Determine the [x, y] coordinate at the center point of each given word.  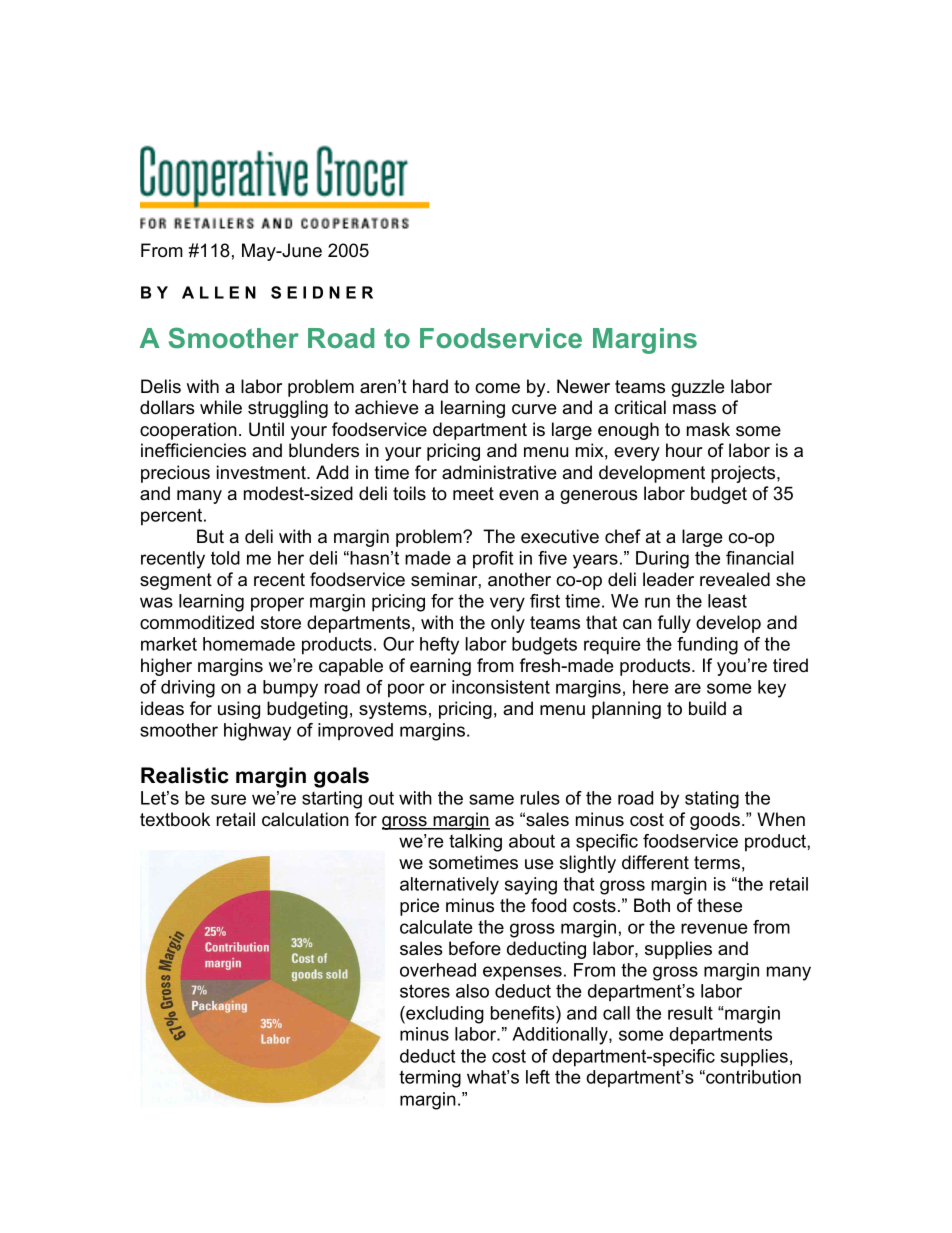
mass [694, 409]
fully [674, 624]
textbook [175, 819]
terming [430, 1079]
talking [475, 843]
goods [715, 821]
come [497, 388]
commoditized [197, 622]
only [508, 624]
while [221, 407]
